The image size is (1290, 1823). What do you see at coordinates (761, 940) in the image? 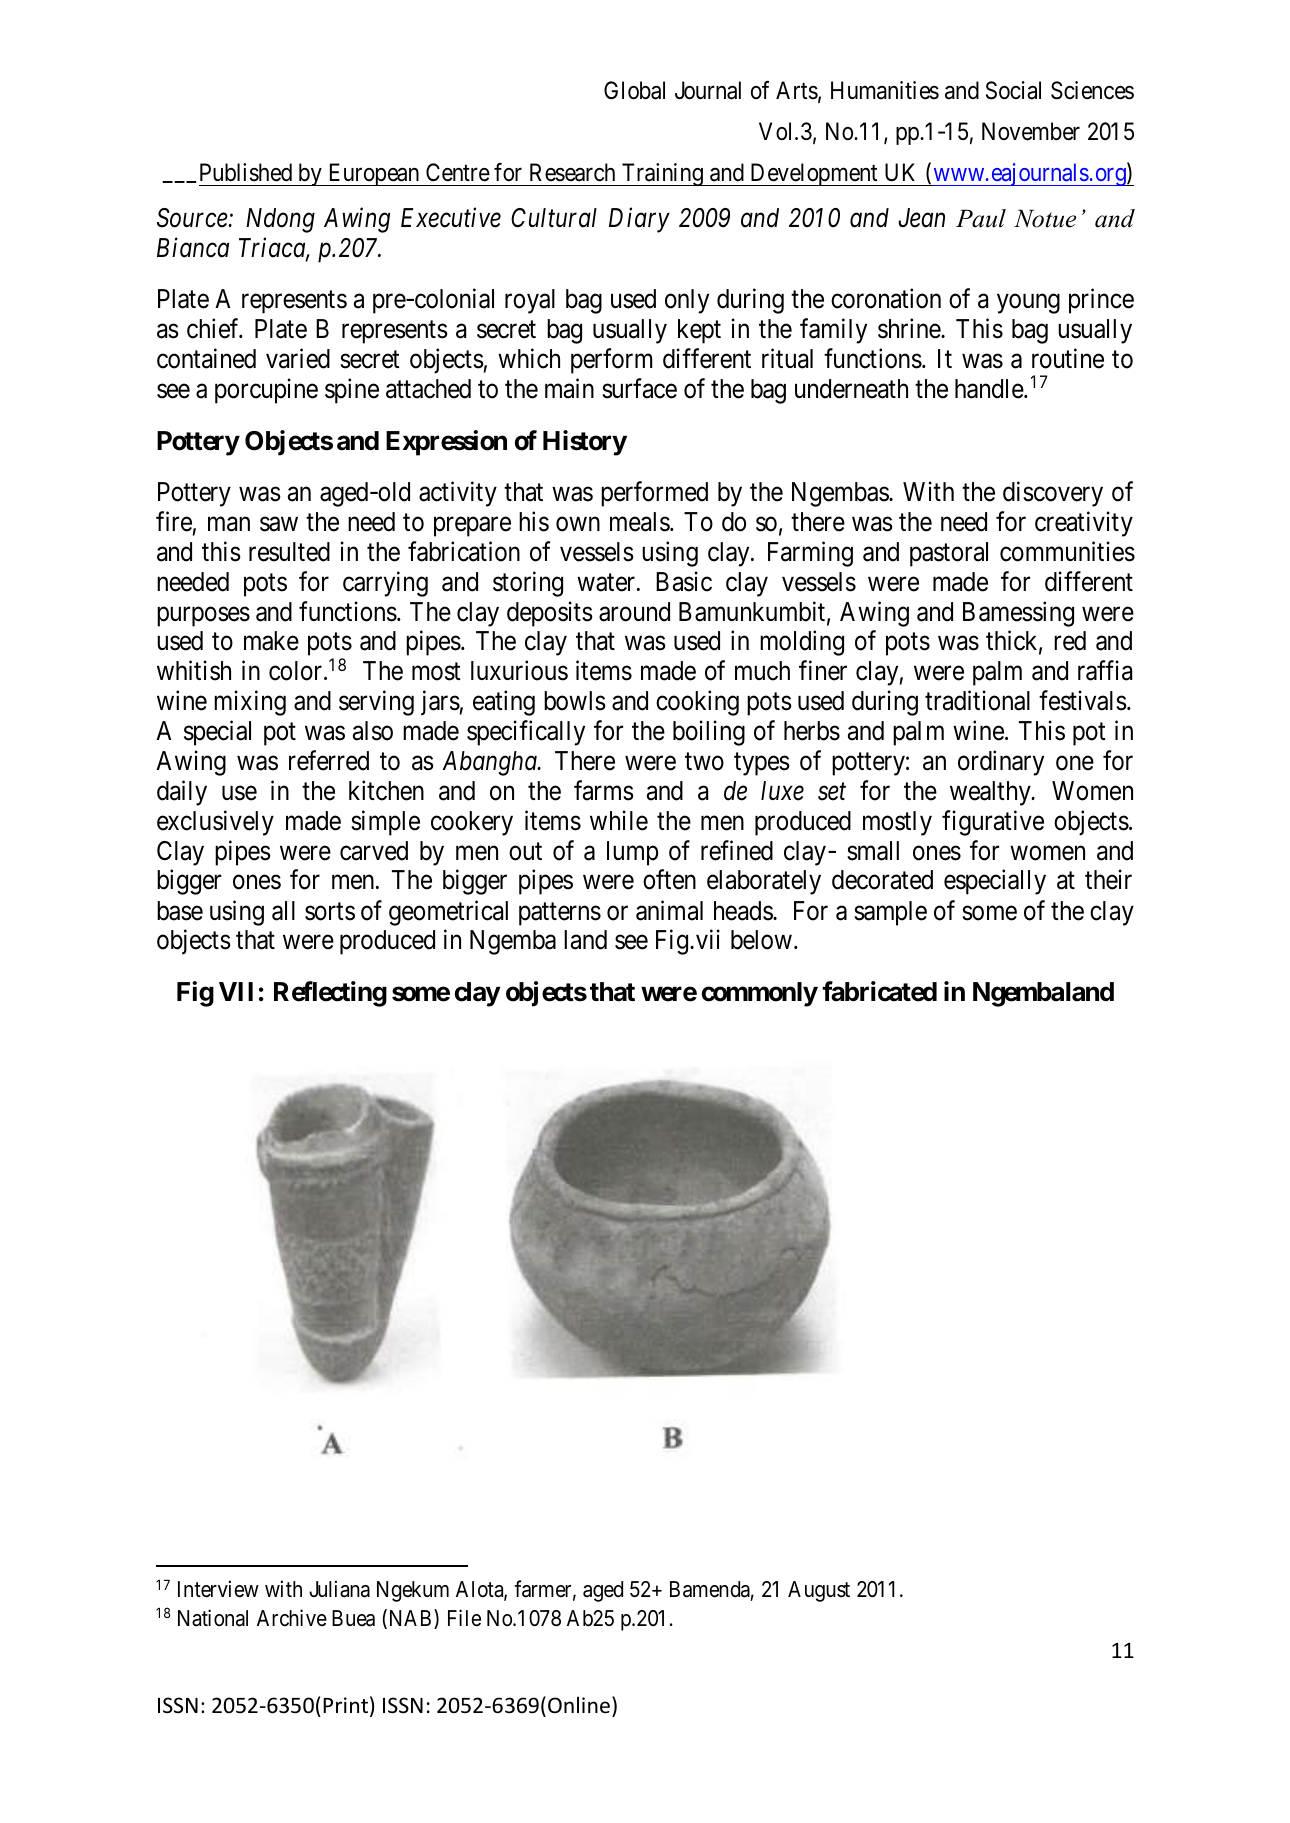
I see `below` at bounding box center [761, 940].
